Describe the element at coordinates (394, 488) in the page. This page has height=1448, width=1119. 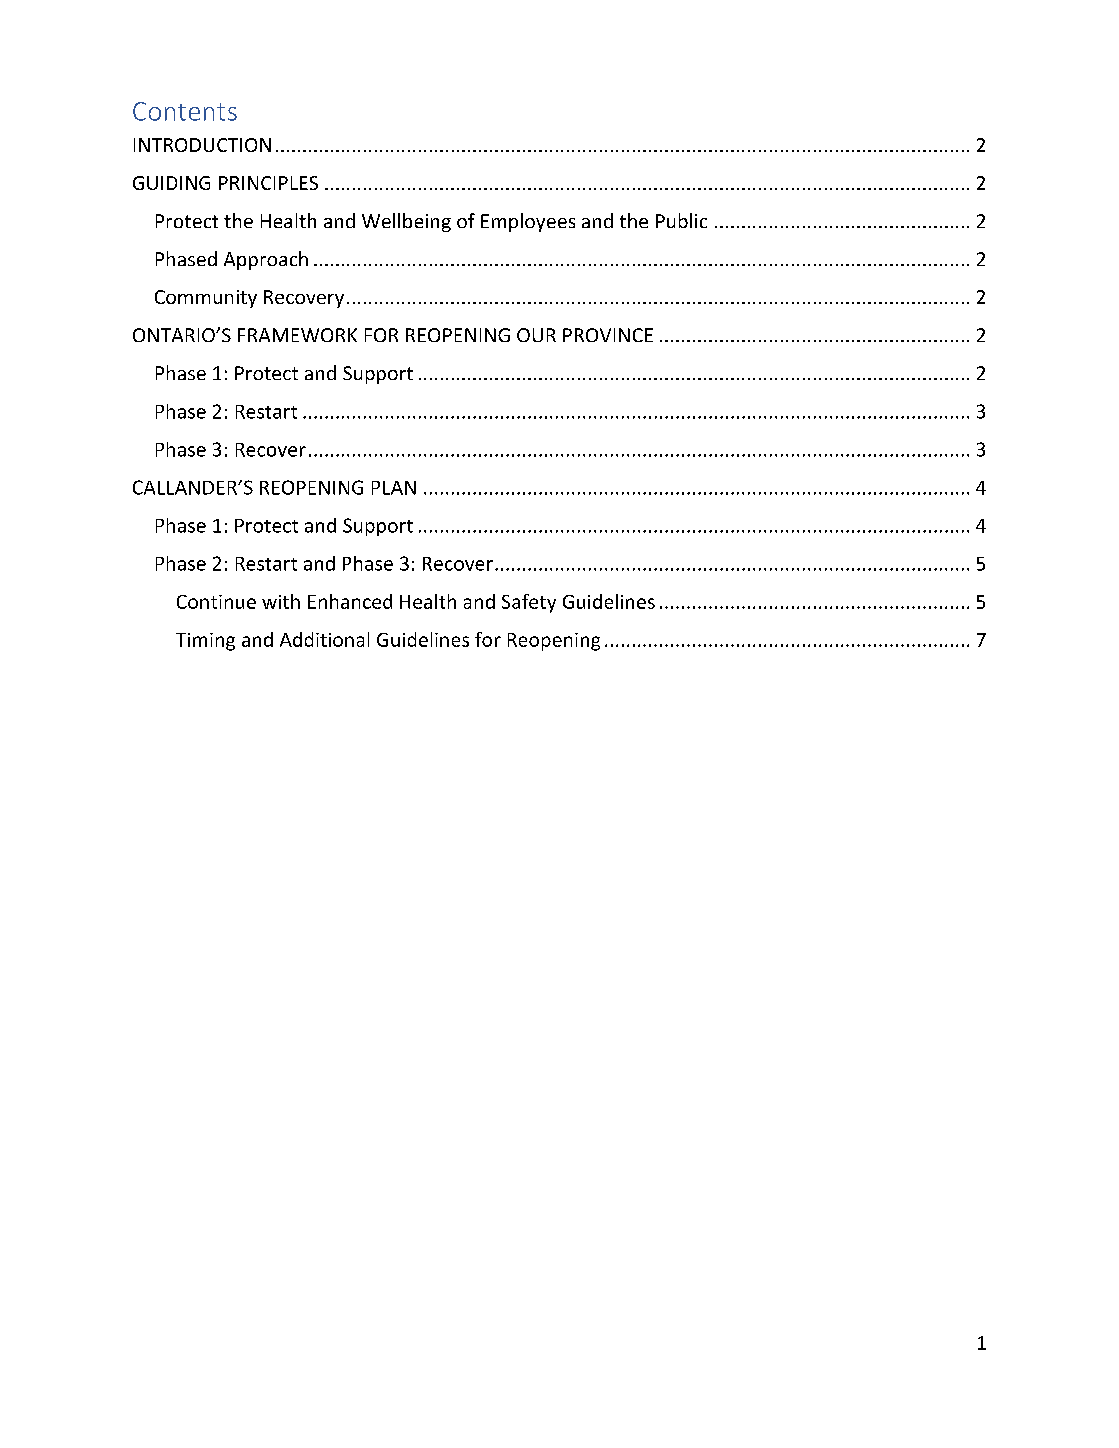
I see `PLAN` at that location.
